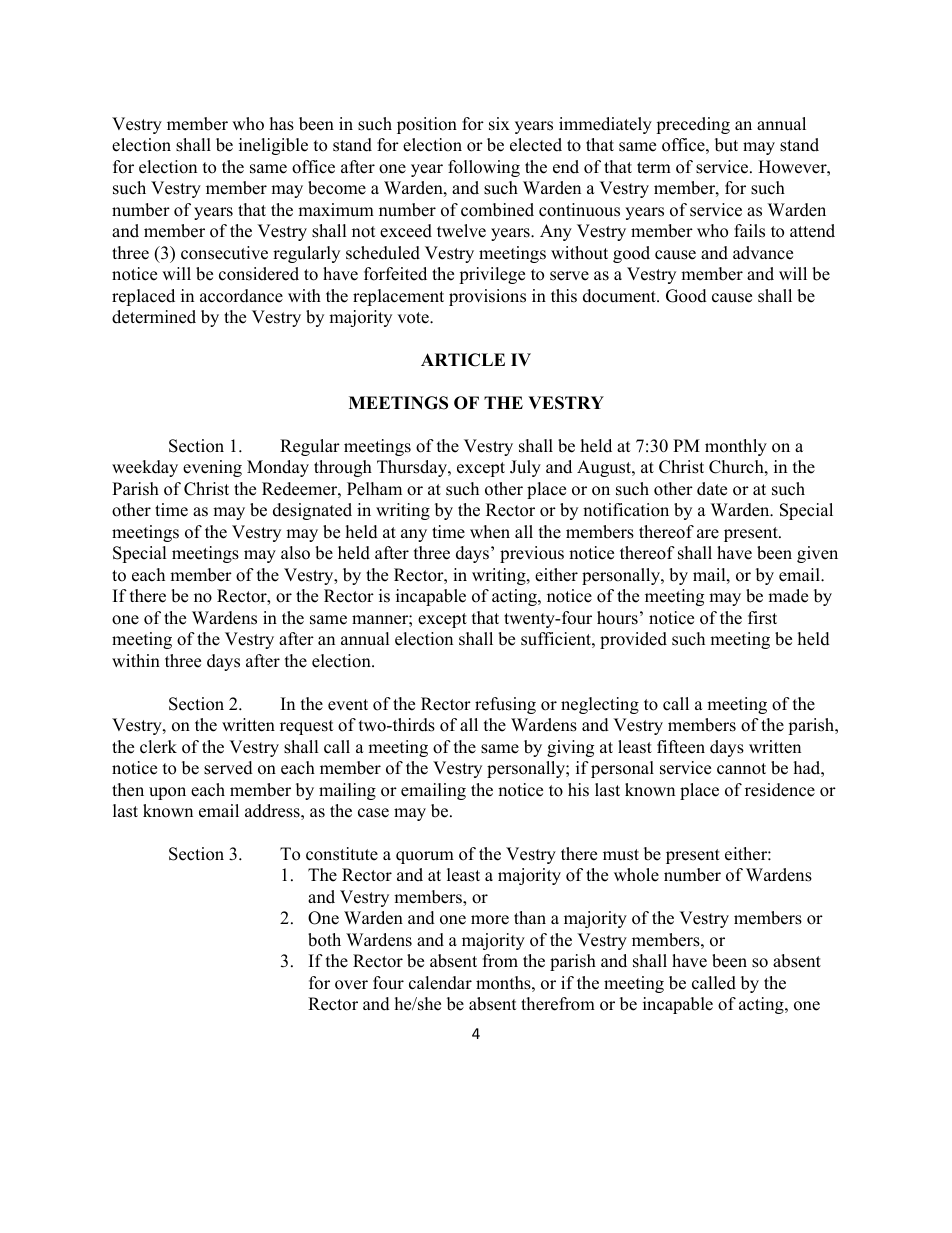 The height and width of the image is (1233, 952). Describe the element at coordinates (490, 532) in the image. I see `when` at that location.
